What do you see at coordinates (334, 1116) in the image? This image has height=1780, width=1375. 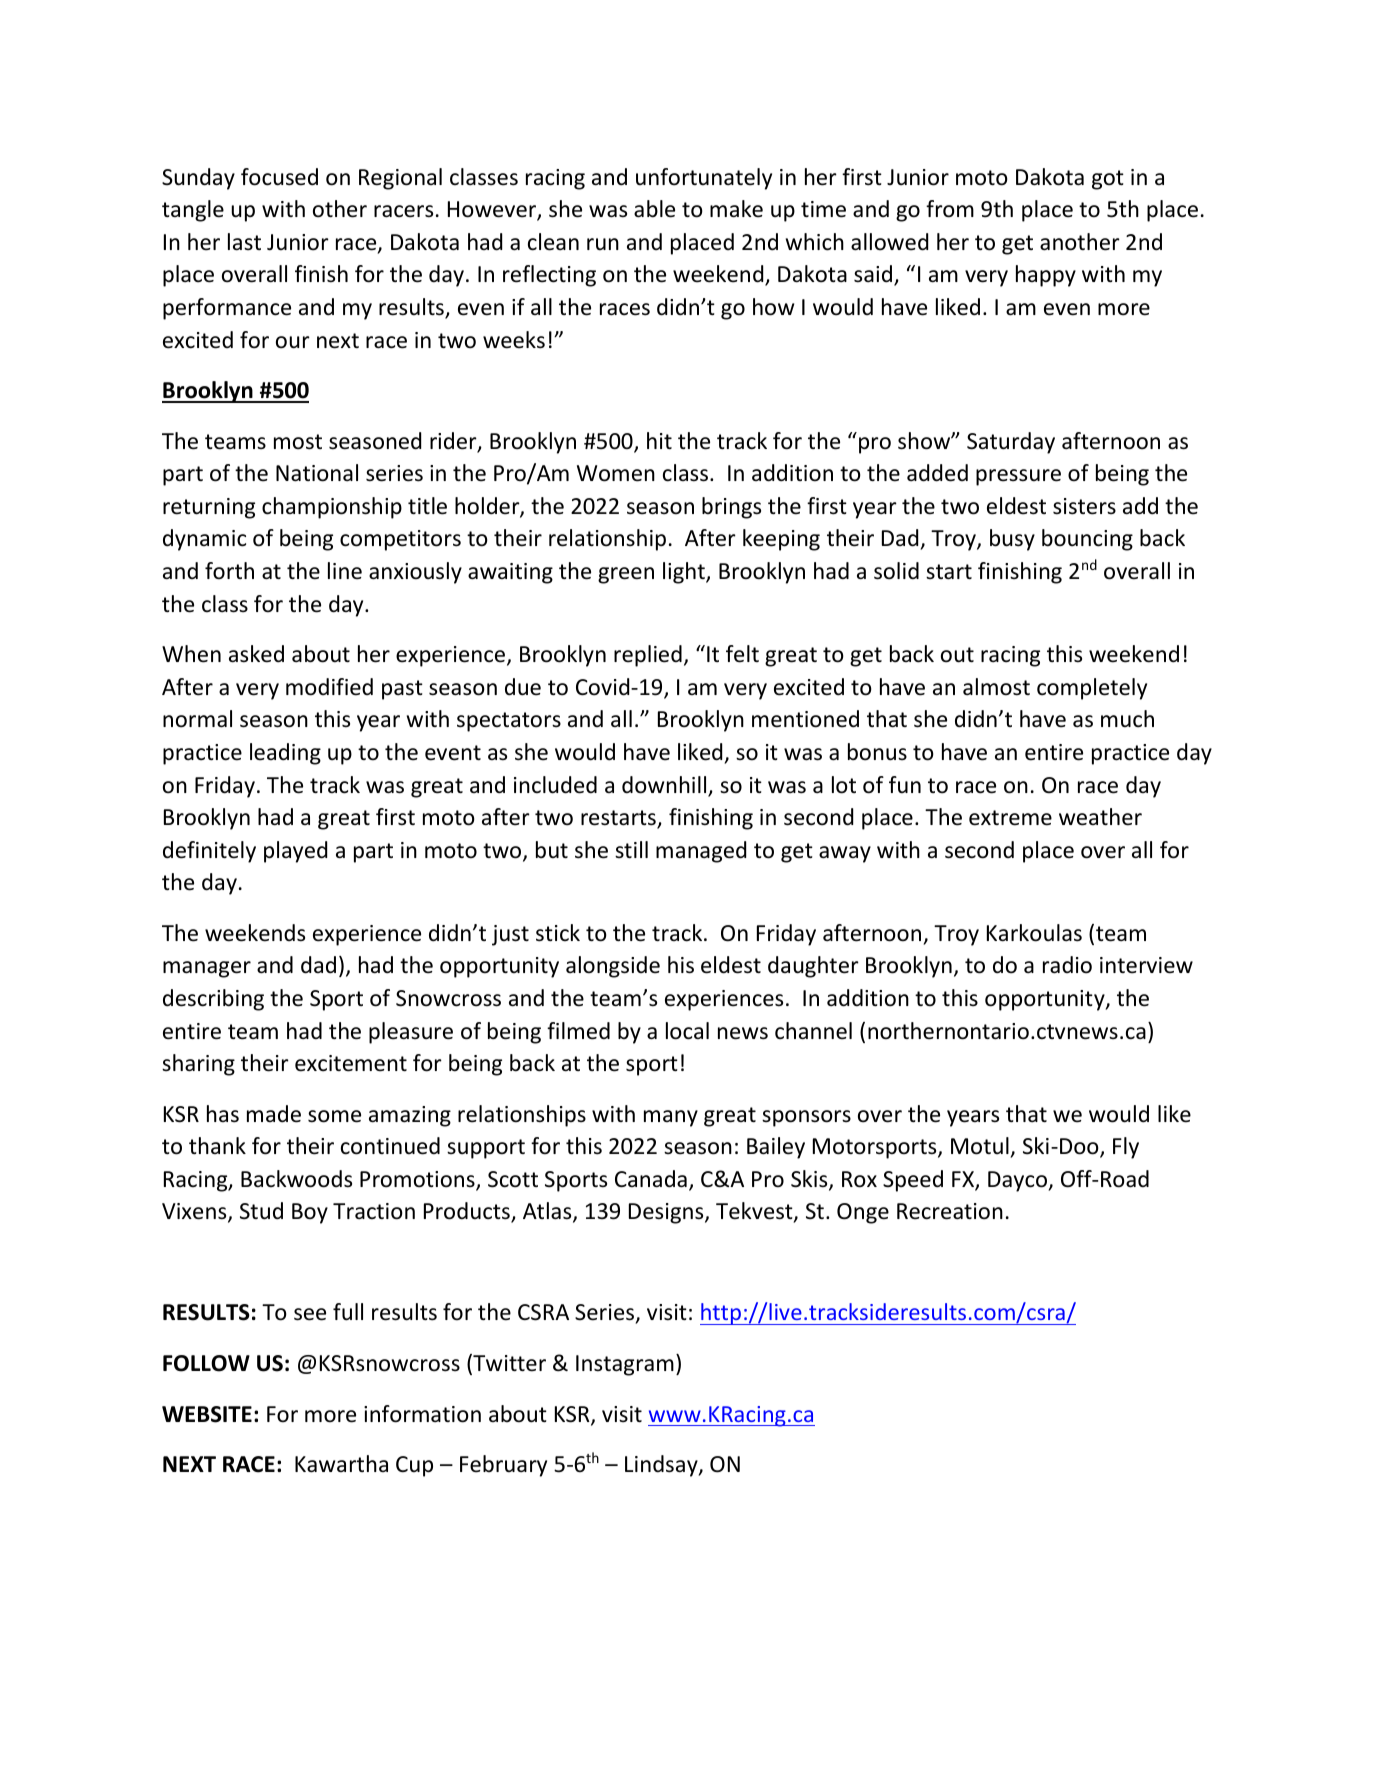 I see `some` at bounding box center [334, 1116].
